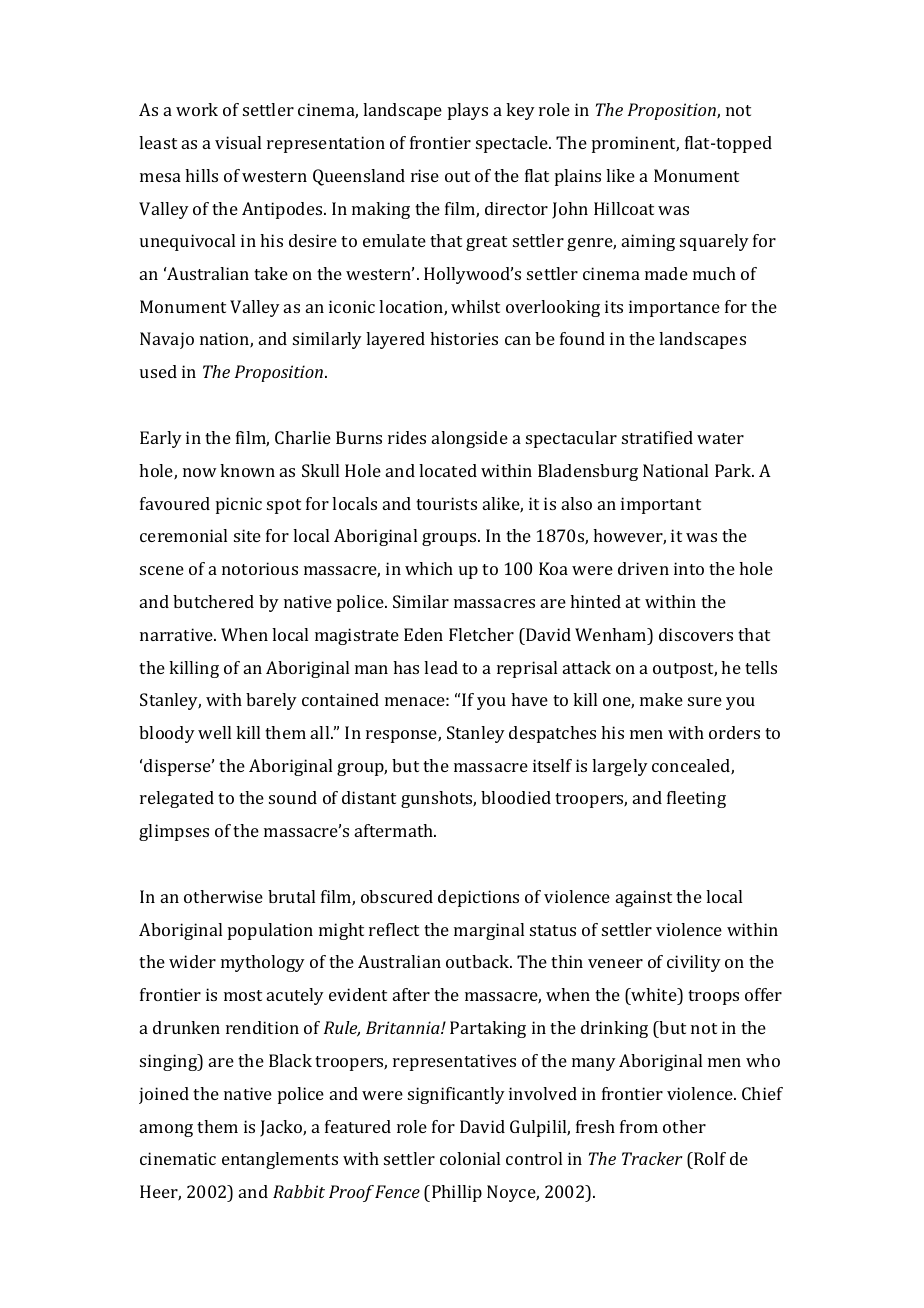 This screenshot has height=1308, width=924. I want to click on entanglements, so click(280, 1160).
